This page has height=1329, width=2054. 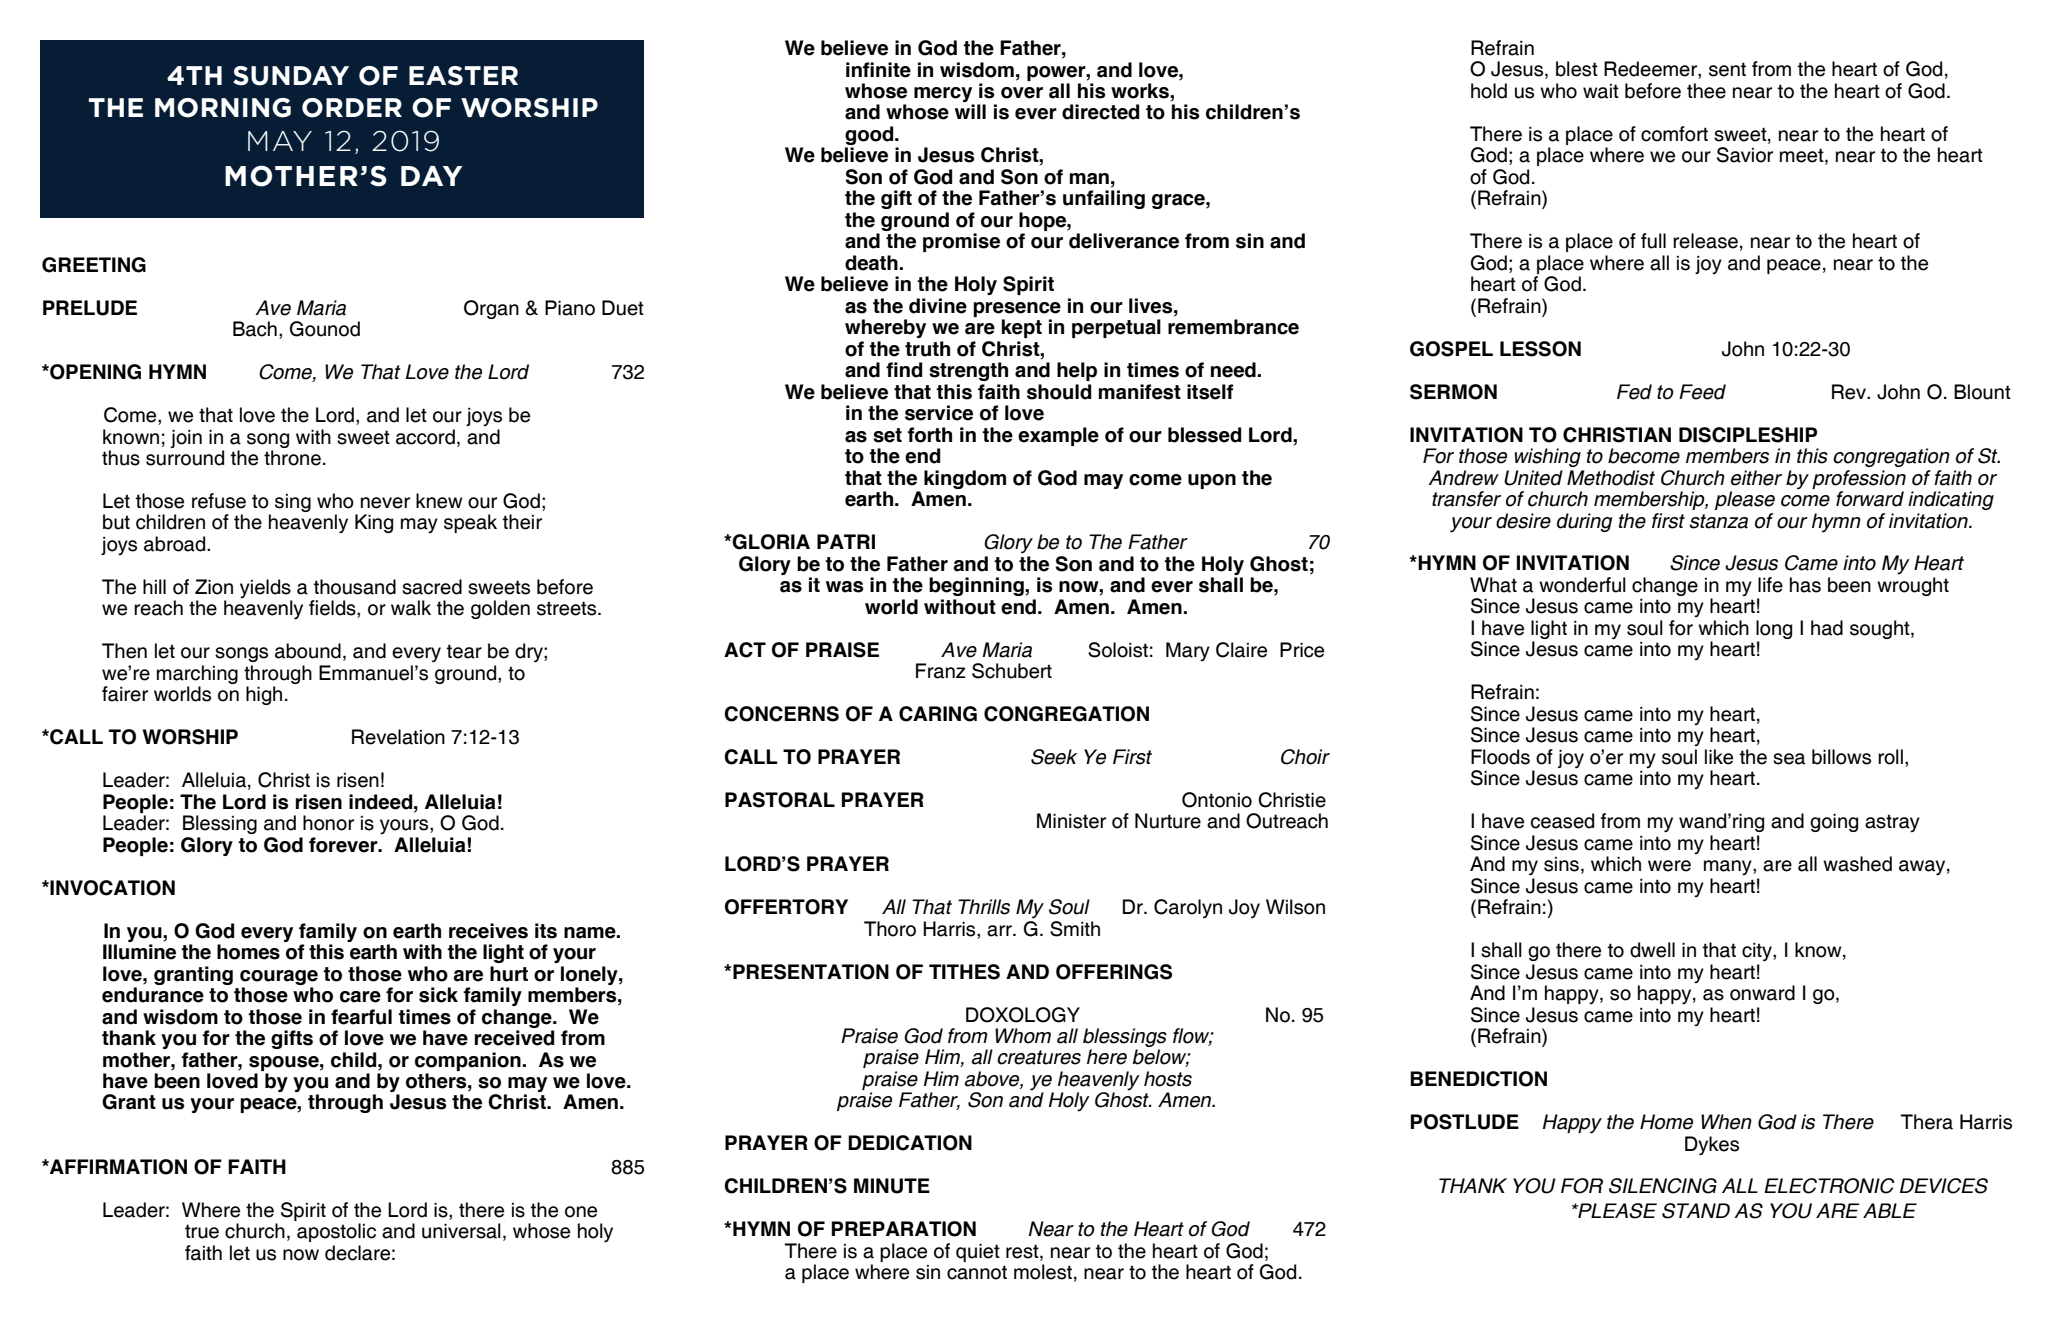 I want to click on Schubert, so click(x=1012, y=671).
